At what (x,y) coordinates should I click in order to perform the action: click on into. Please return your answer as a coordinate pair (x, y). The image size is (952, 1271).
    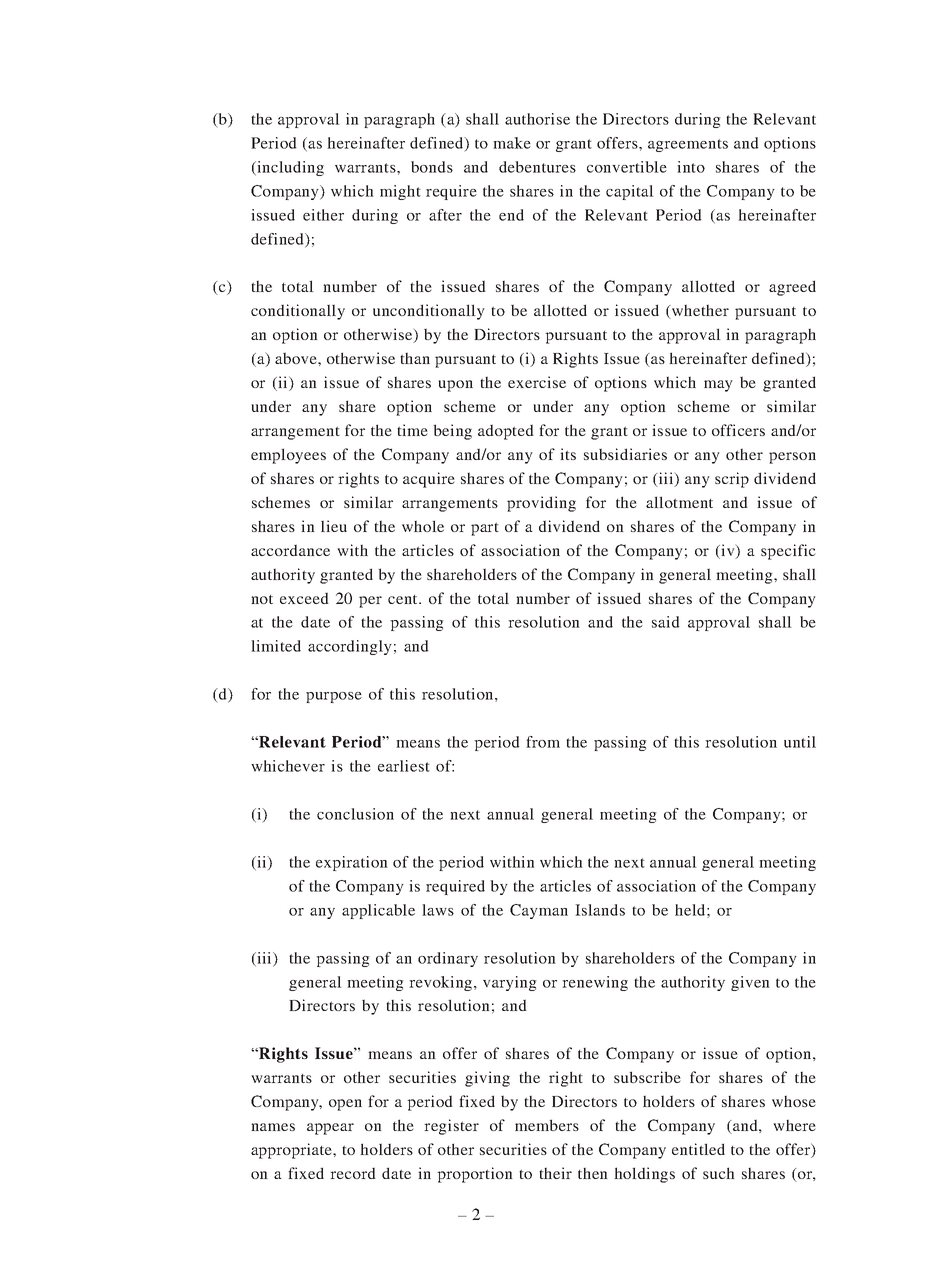
    Looking at the image, I should click on (691, 167).
